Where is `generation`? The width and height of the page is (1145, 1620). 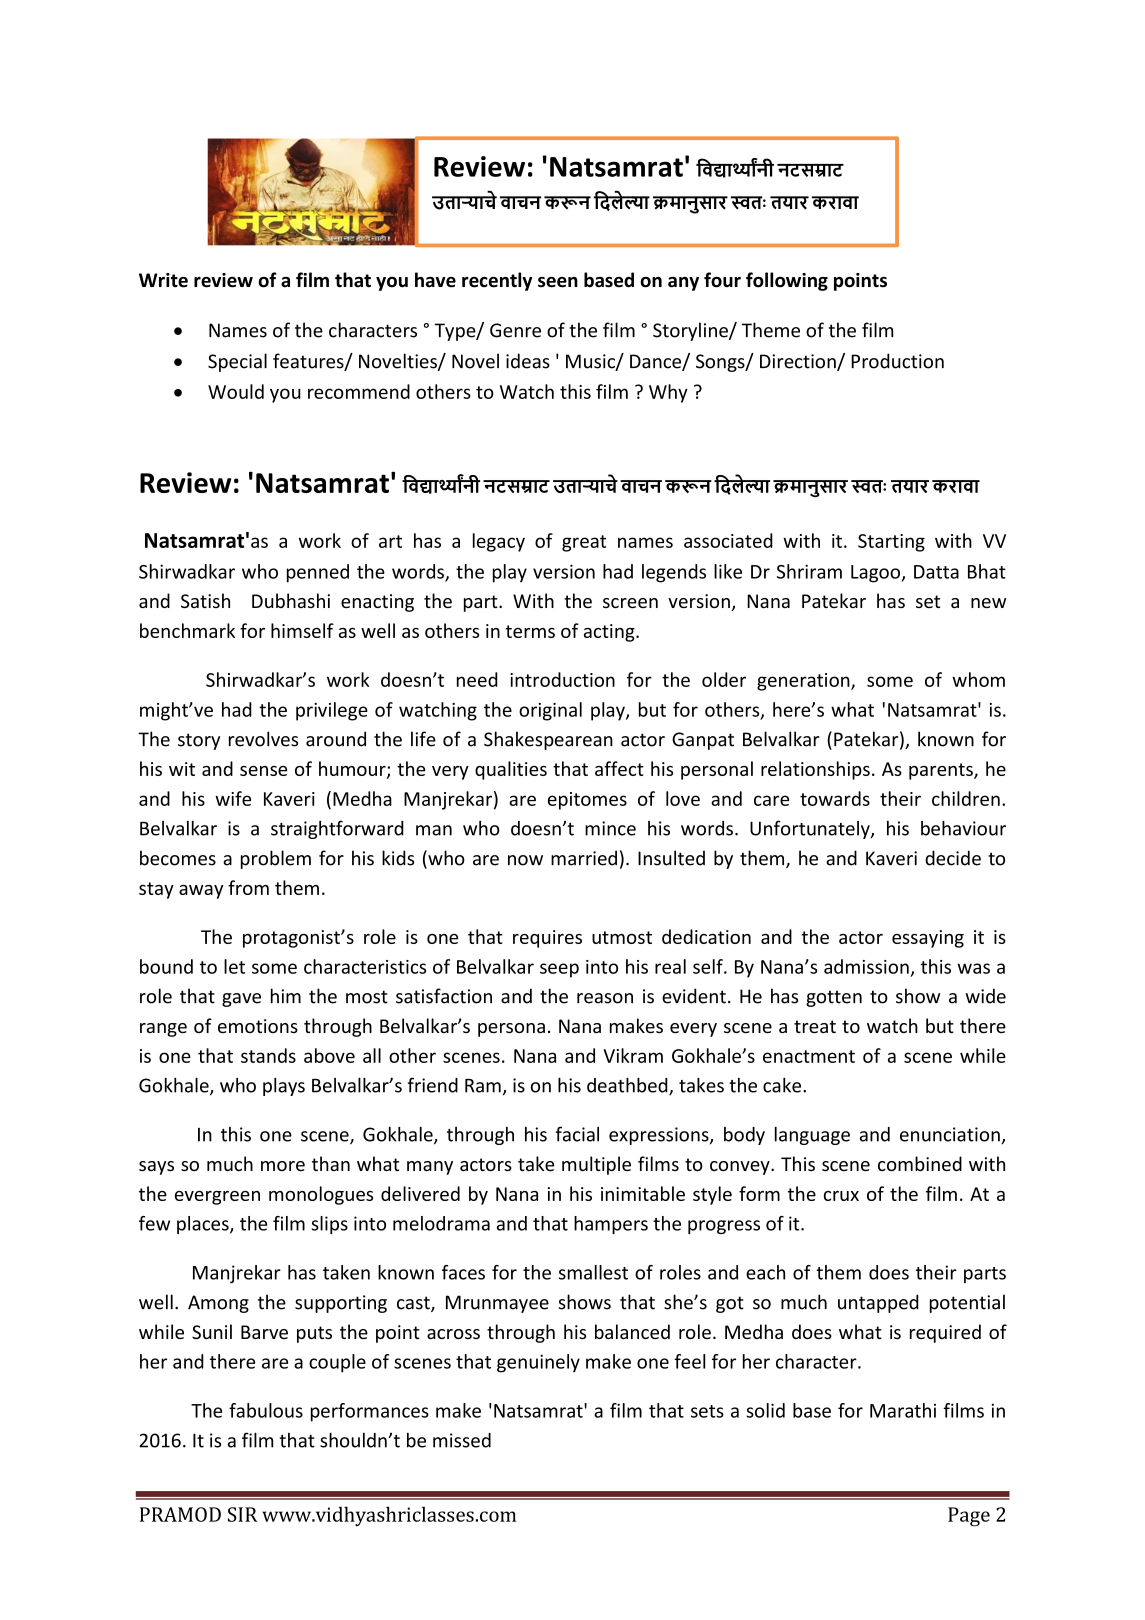 generation is located at coordinates (804, 682).
